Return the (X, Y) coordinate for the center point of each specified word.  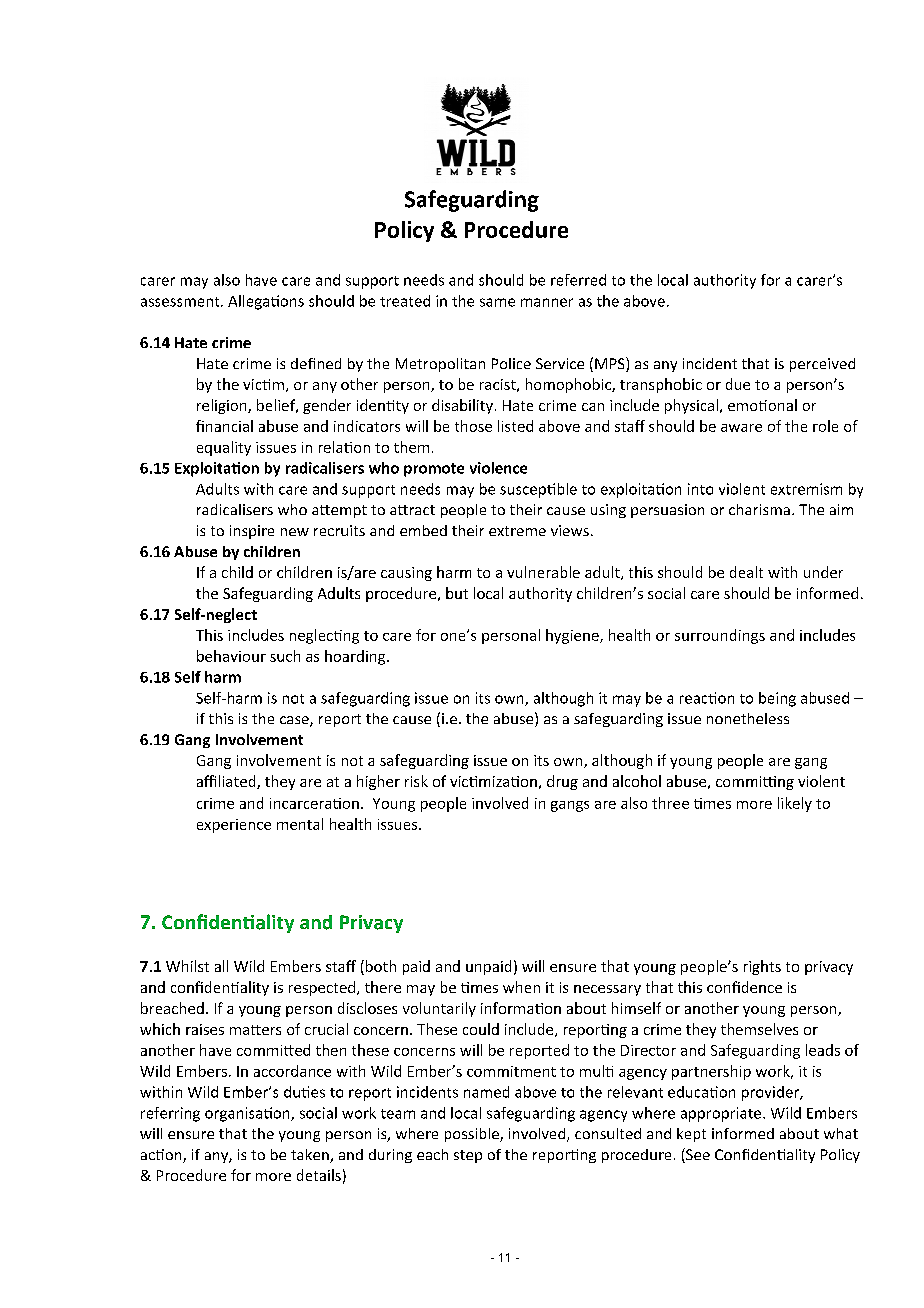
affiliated (227, 782)
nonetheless (748, 718)
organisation (248, 1114)
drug (562, 782)
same (497, 302)
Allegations (266, 302)
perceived (822, 365)
